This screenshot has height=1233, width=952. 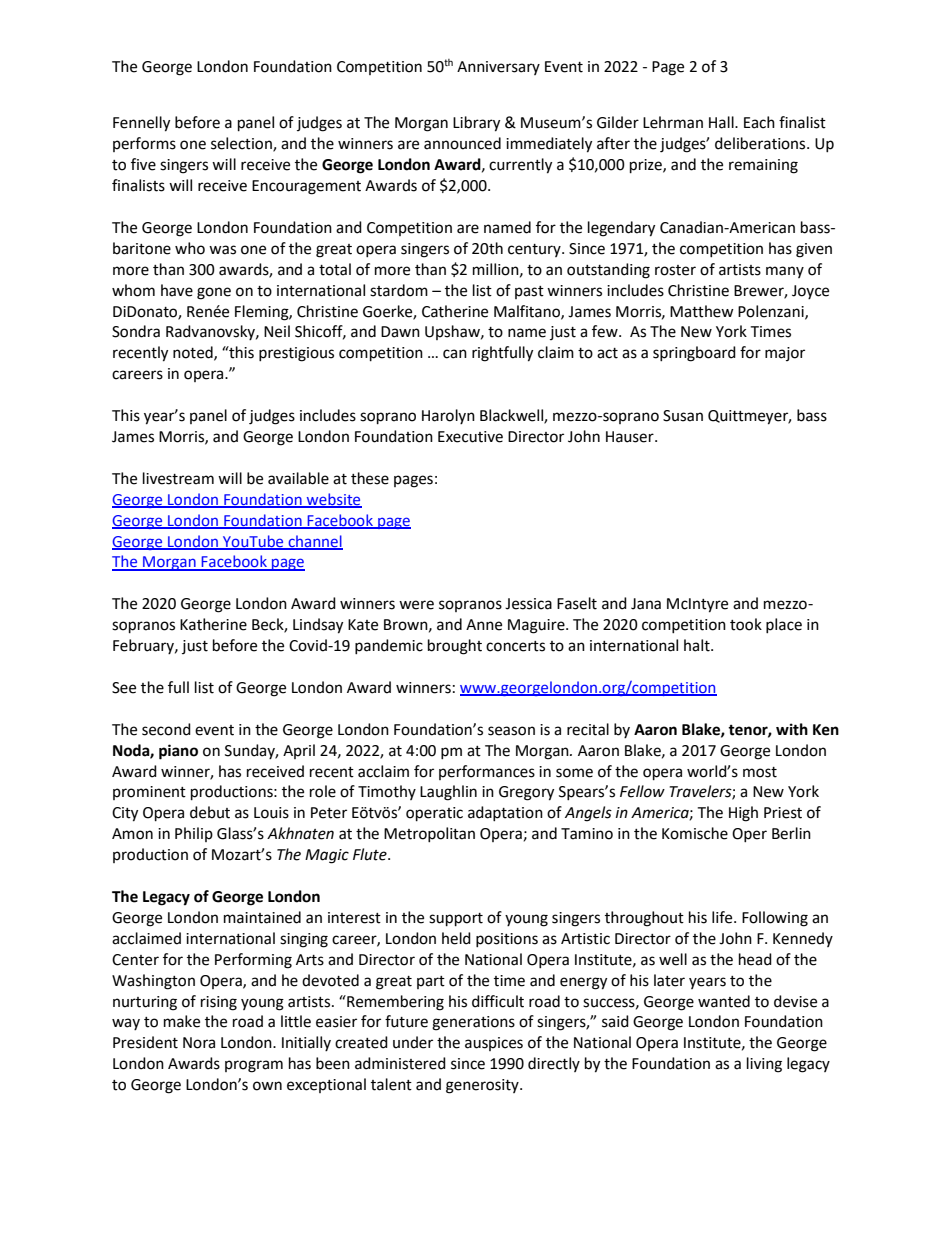 What do you see at coordinates (494, 1044) in the screenshot?
I see `auspices` at bounding box center [494, 1044].
